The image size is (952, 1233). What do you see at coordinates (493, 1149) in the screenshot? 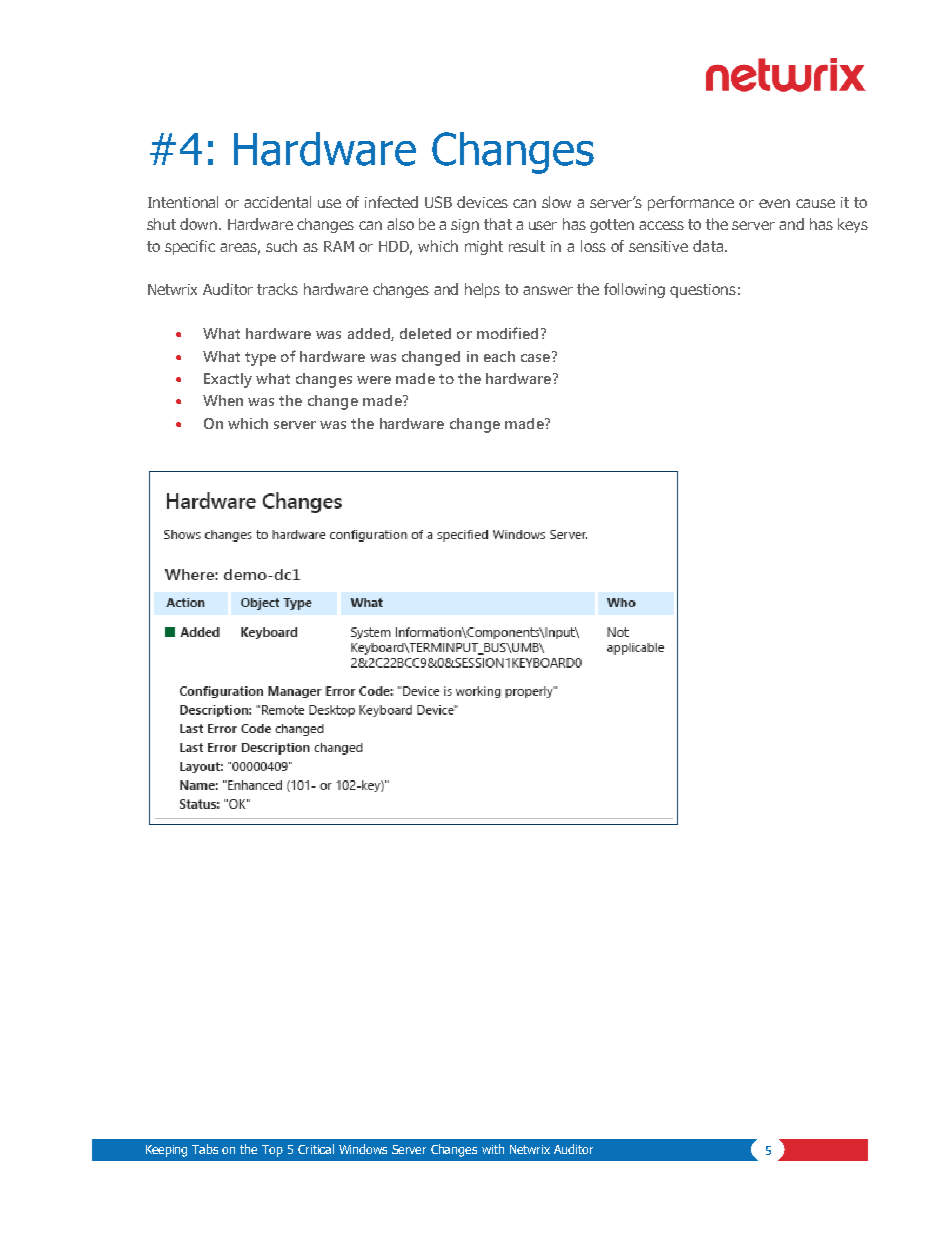
I see `with` at bounding box center [493, 1149].
